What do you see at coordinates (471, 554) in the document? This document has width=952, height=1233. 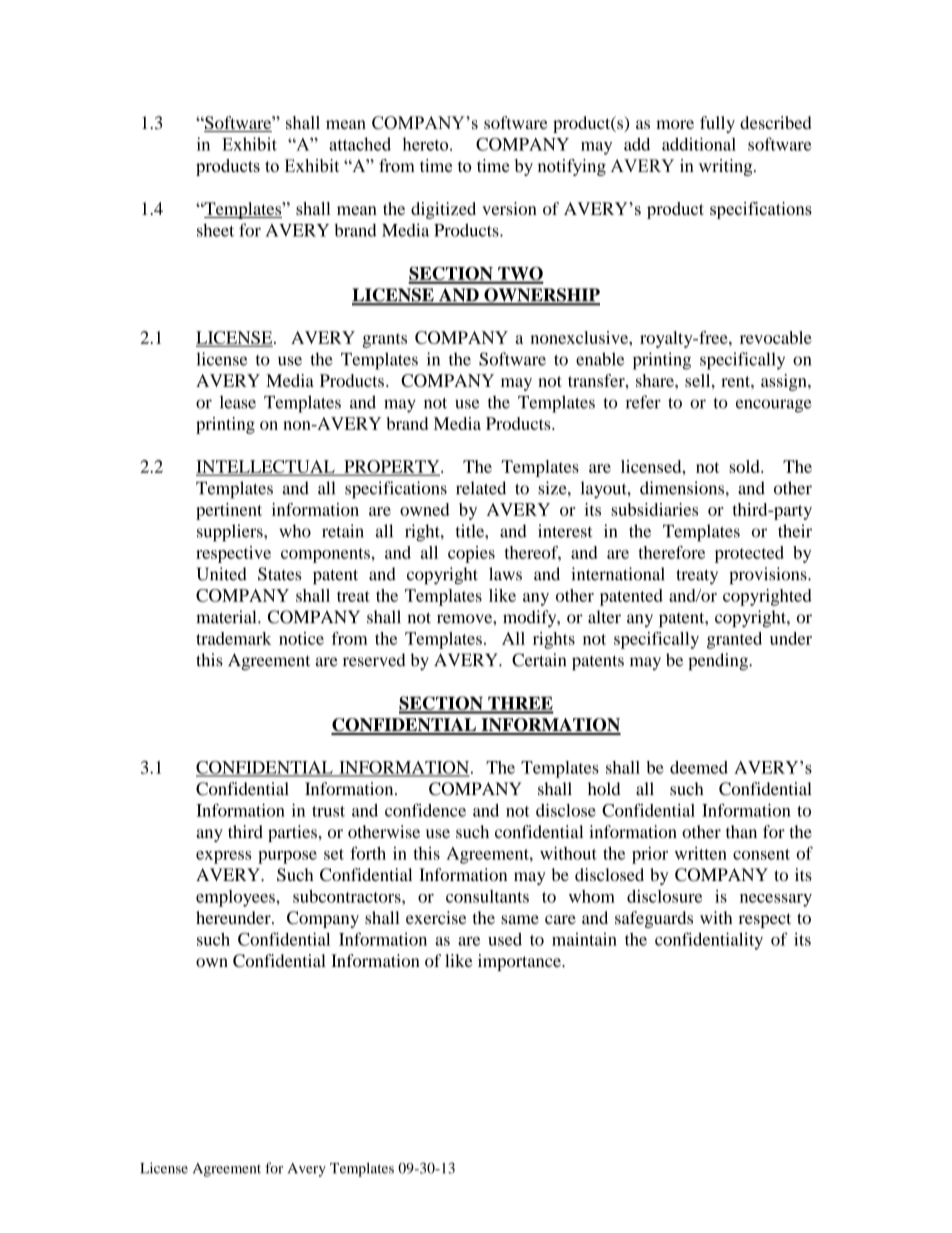 I see `copies` at bounding box center [471, 554].
